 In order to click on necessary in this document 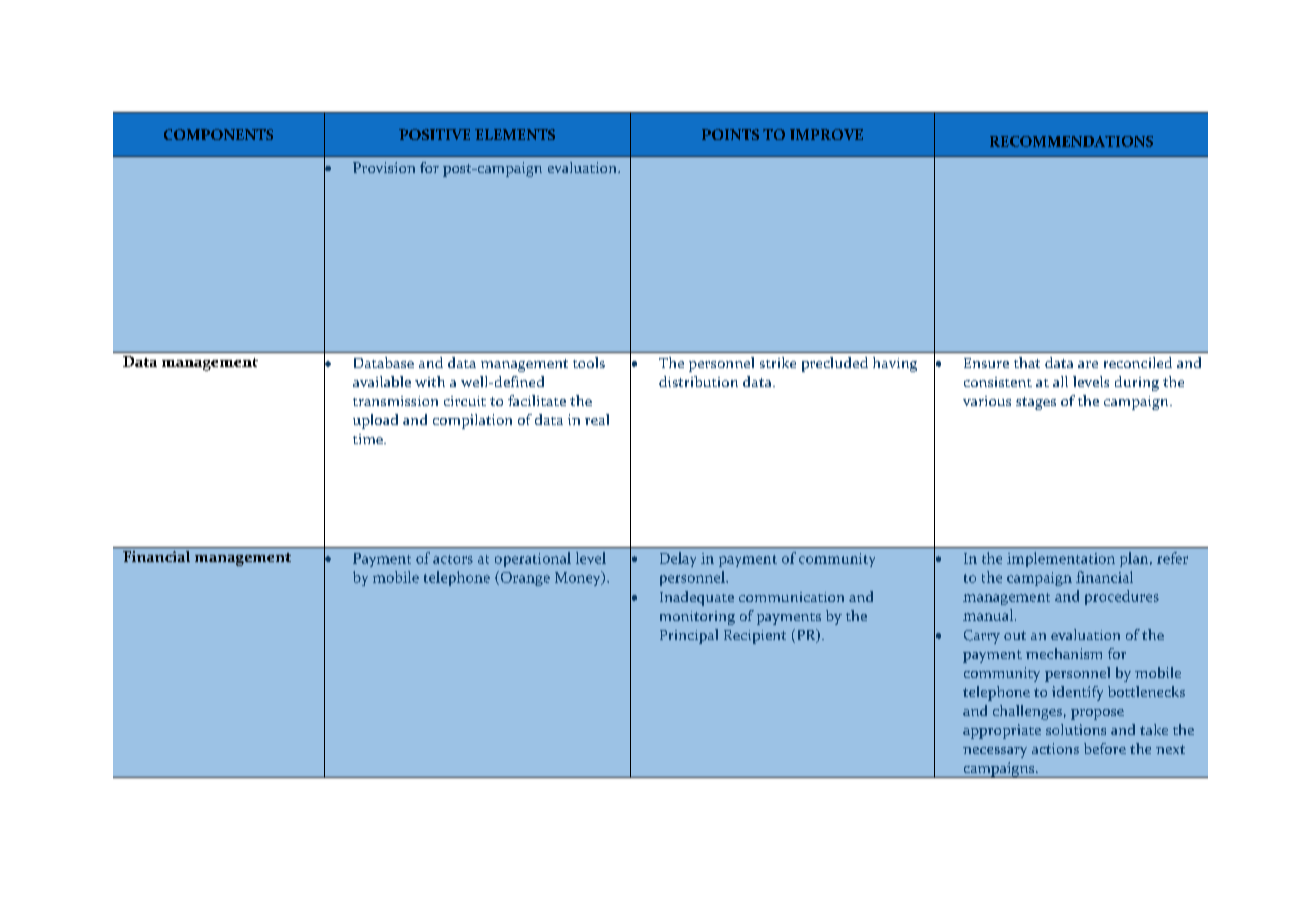, I will do `click(995, 752)`.
